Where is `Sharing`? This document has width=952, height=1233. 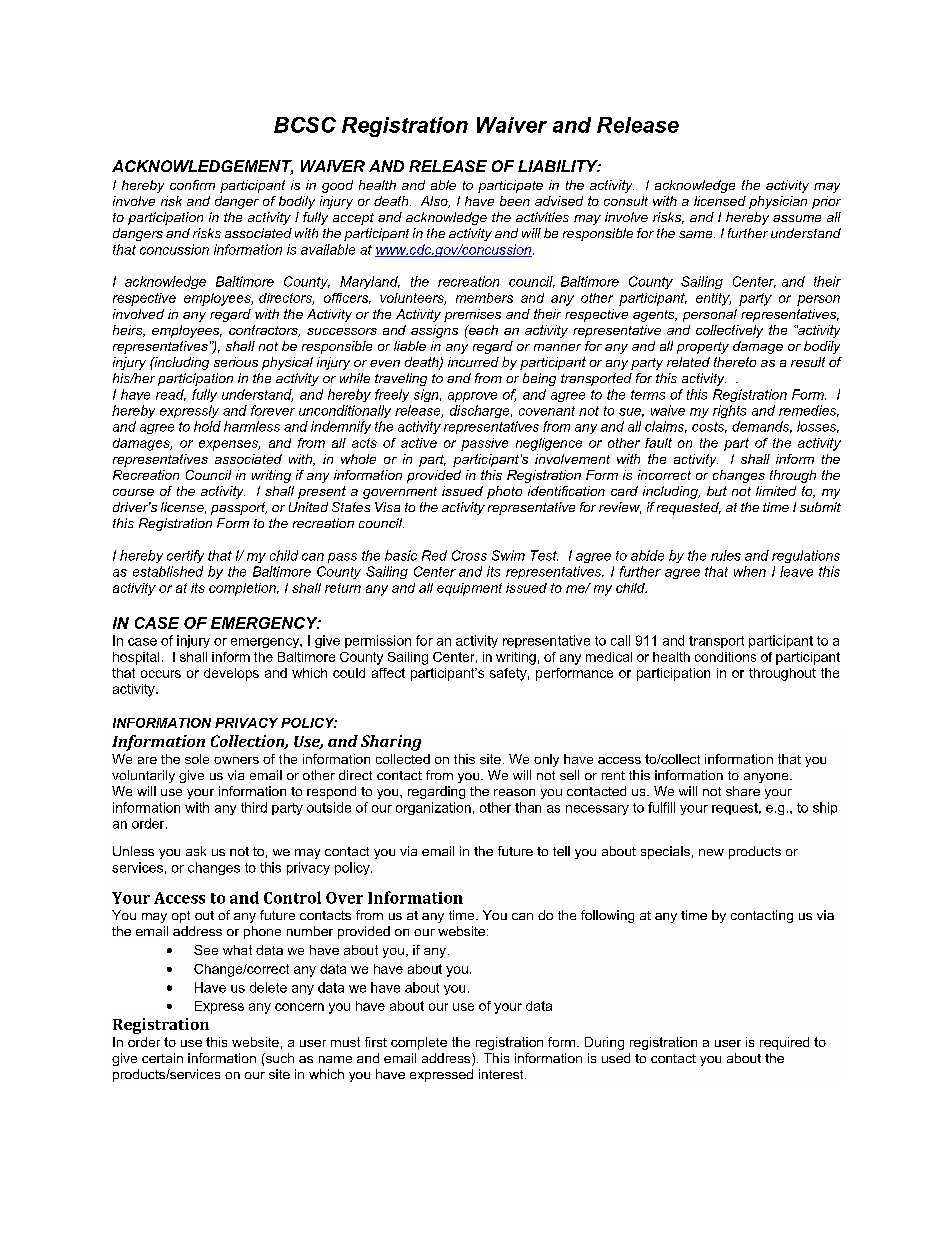
Sharing is located at coordinates (391, 743).
